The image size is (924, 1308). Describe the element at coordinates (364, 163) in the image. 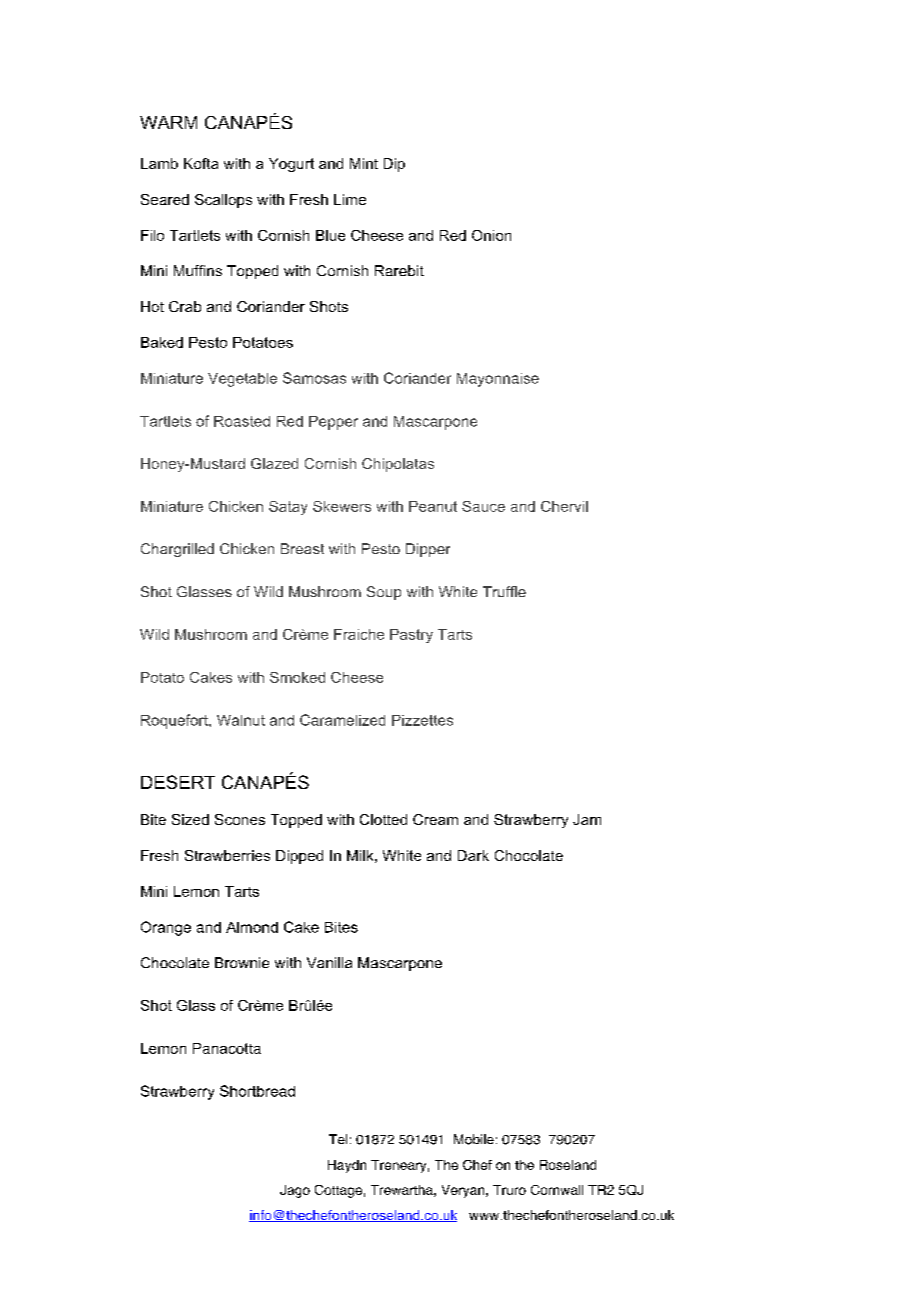

I see `Mint` at that location.
